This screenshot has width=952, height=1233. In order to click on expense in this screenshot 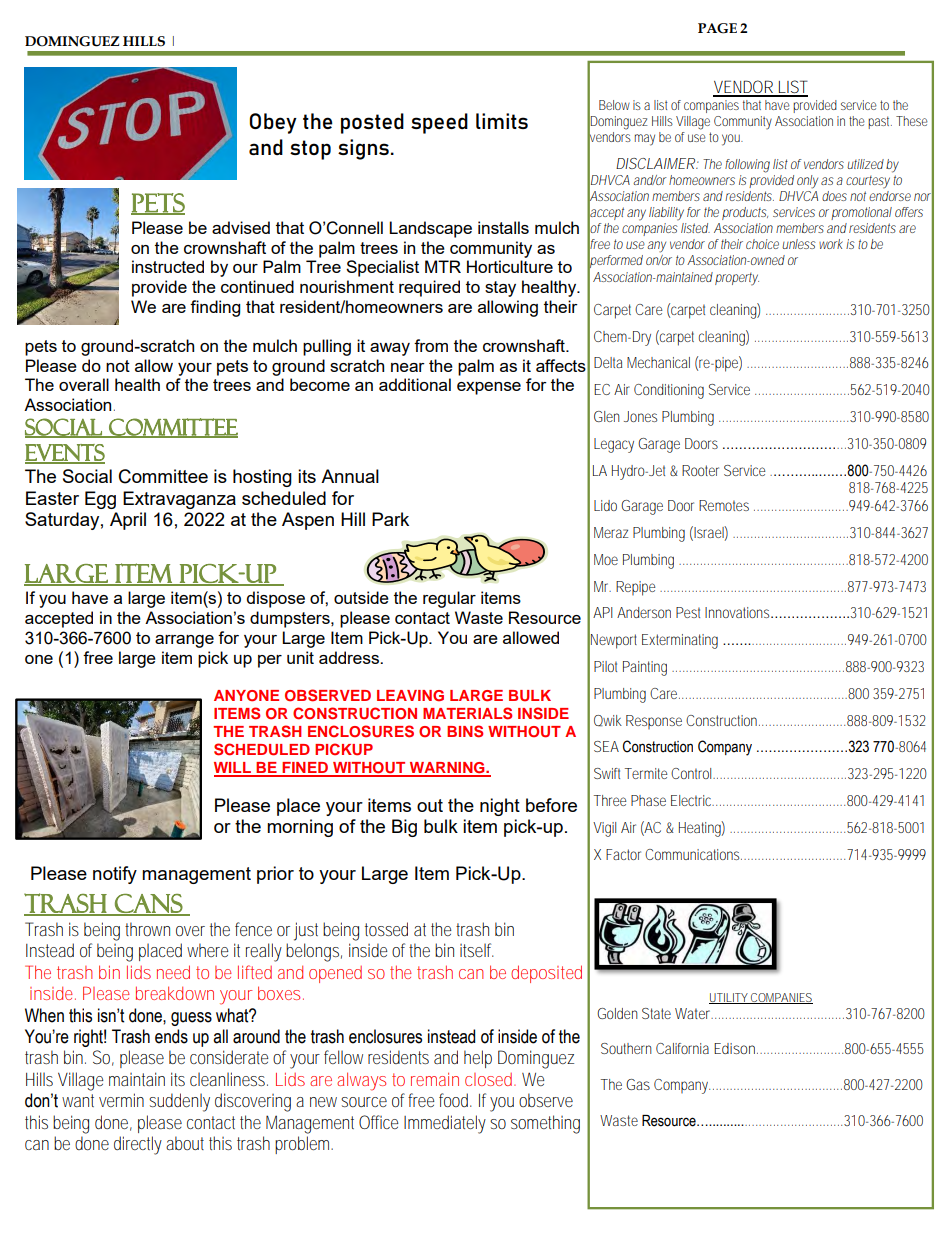, I will do `click(489, 388)`.
